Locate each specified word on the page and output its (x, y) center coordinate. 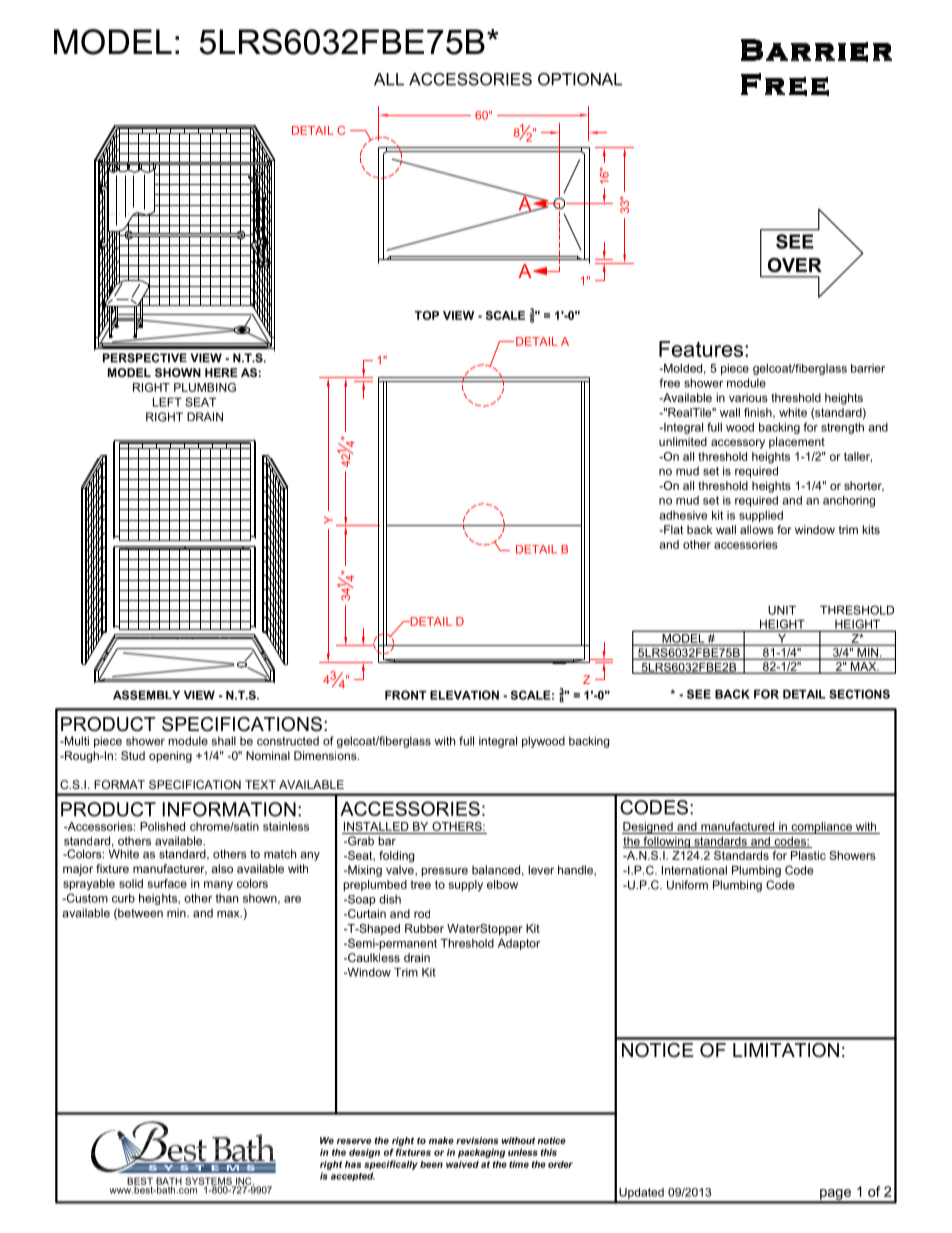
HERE (221, 372)
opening (170, 757)
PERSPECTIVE (145, 358)
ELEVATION (464, 695)
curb (123, 898)
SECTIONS (859, 694)
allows (757, 529)
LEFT (167, 402)
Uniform (687, 885)
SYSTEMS (209, 1182)
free (669, 383)
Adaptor (519, 944)
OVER (795, 265)
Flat (673, 529)
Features (702, 349)
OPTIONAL (580, 79)
